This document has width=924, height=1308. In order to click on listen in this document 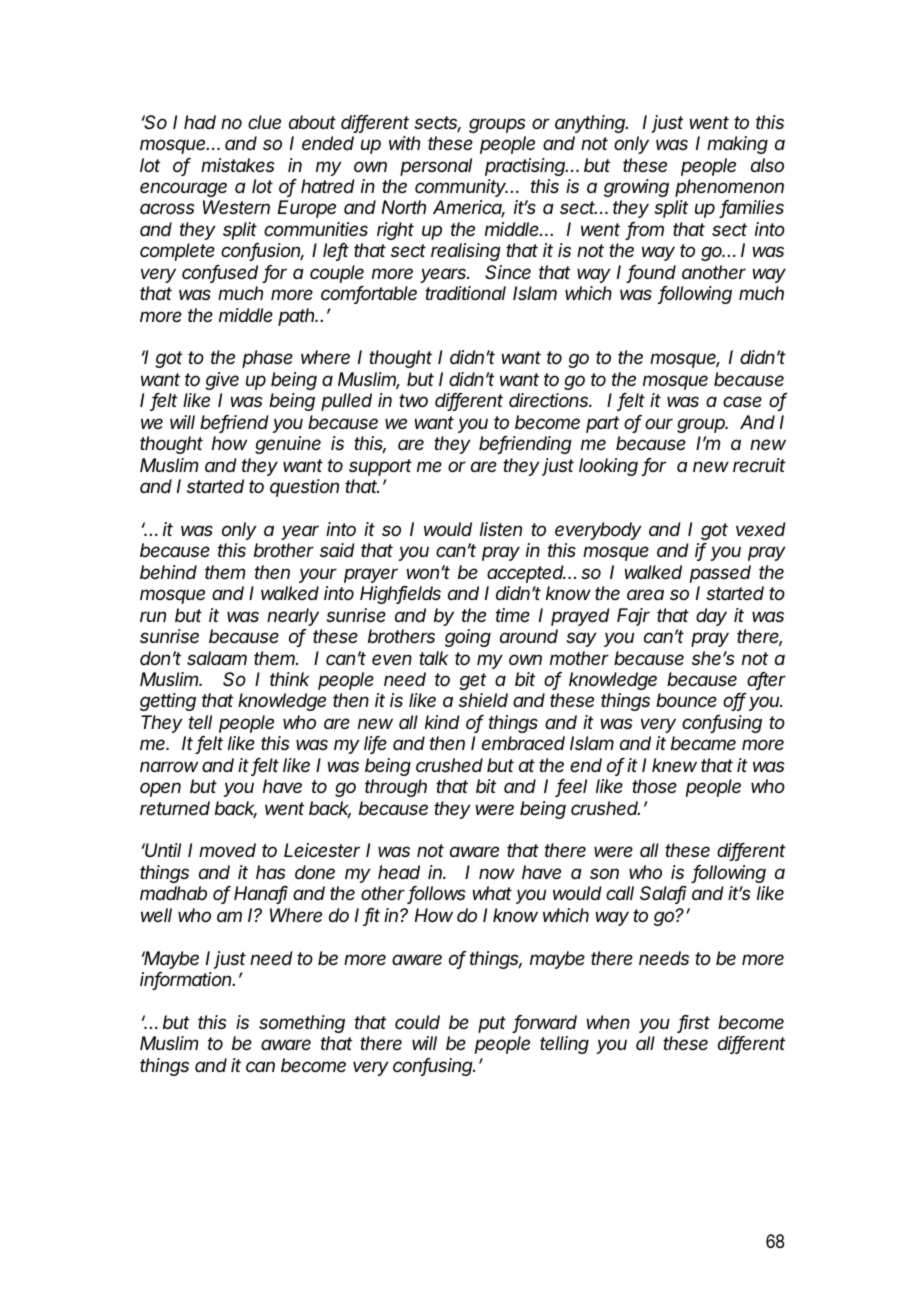, I will do `click(501, 529)`.
